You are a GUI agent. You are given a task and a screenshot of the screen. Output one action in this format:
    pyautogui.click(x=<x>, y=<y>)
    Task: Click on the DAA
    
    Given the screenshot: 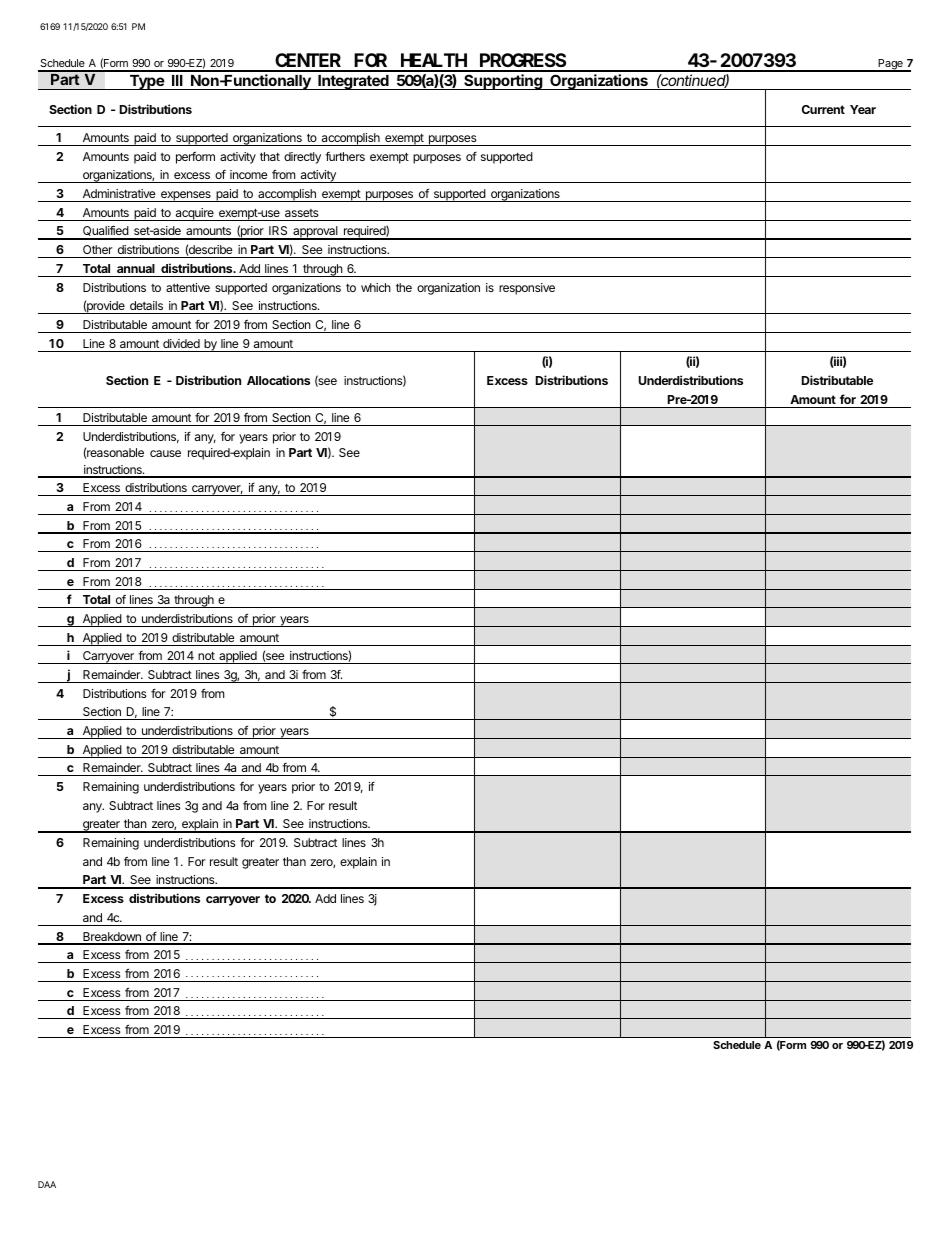 What is the action you would take?
    pyautogui.click(x=47, y=1184)
